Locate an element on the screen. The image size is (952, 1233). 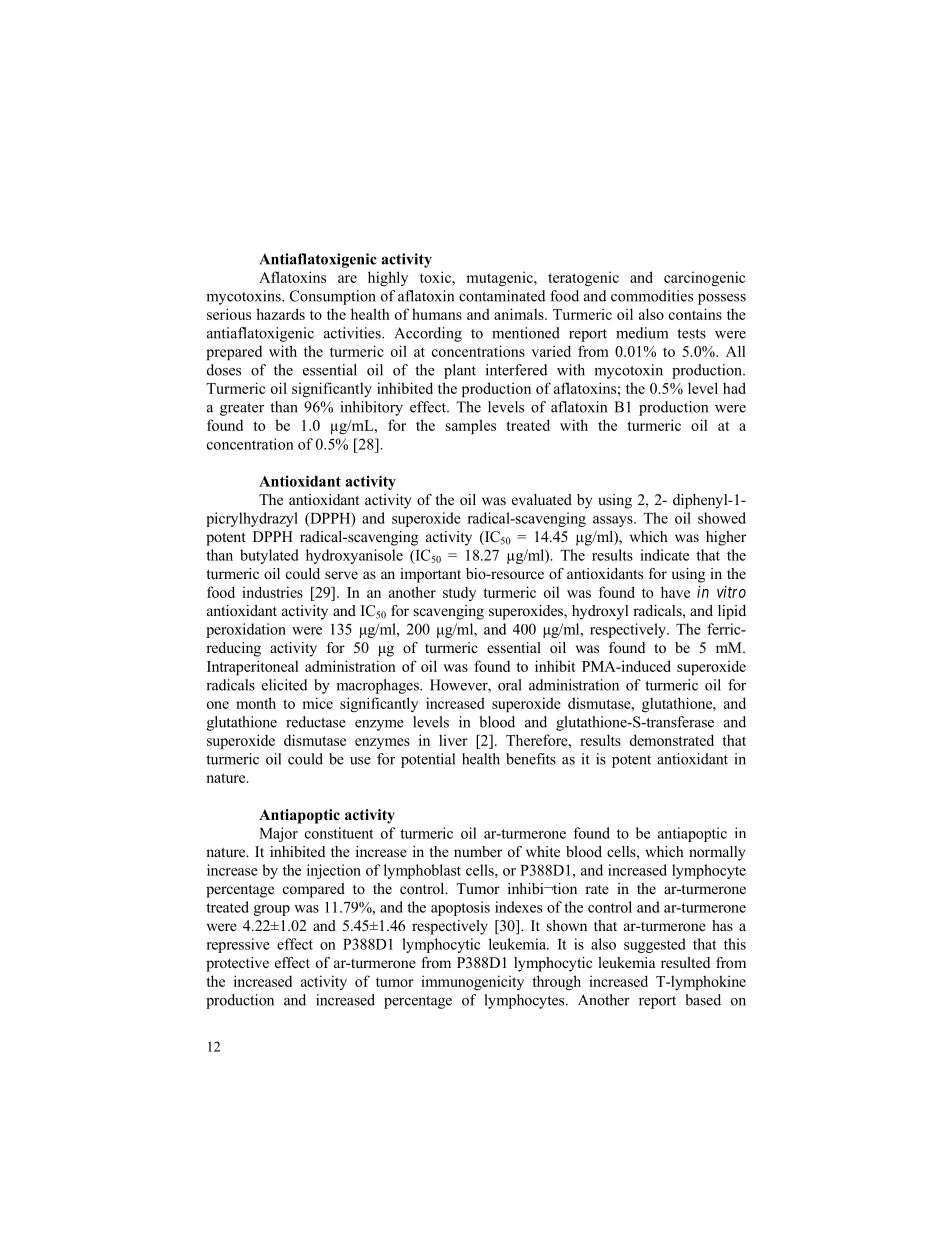
indicate is located at coordinates (664, 555).
